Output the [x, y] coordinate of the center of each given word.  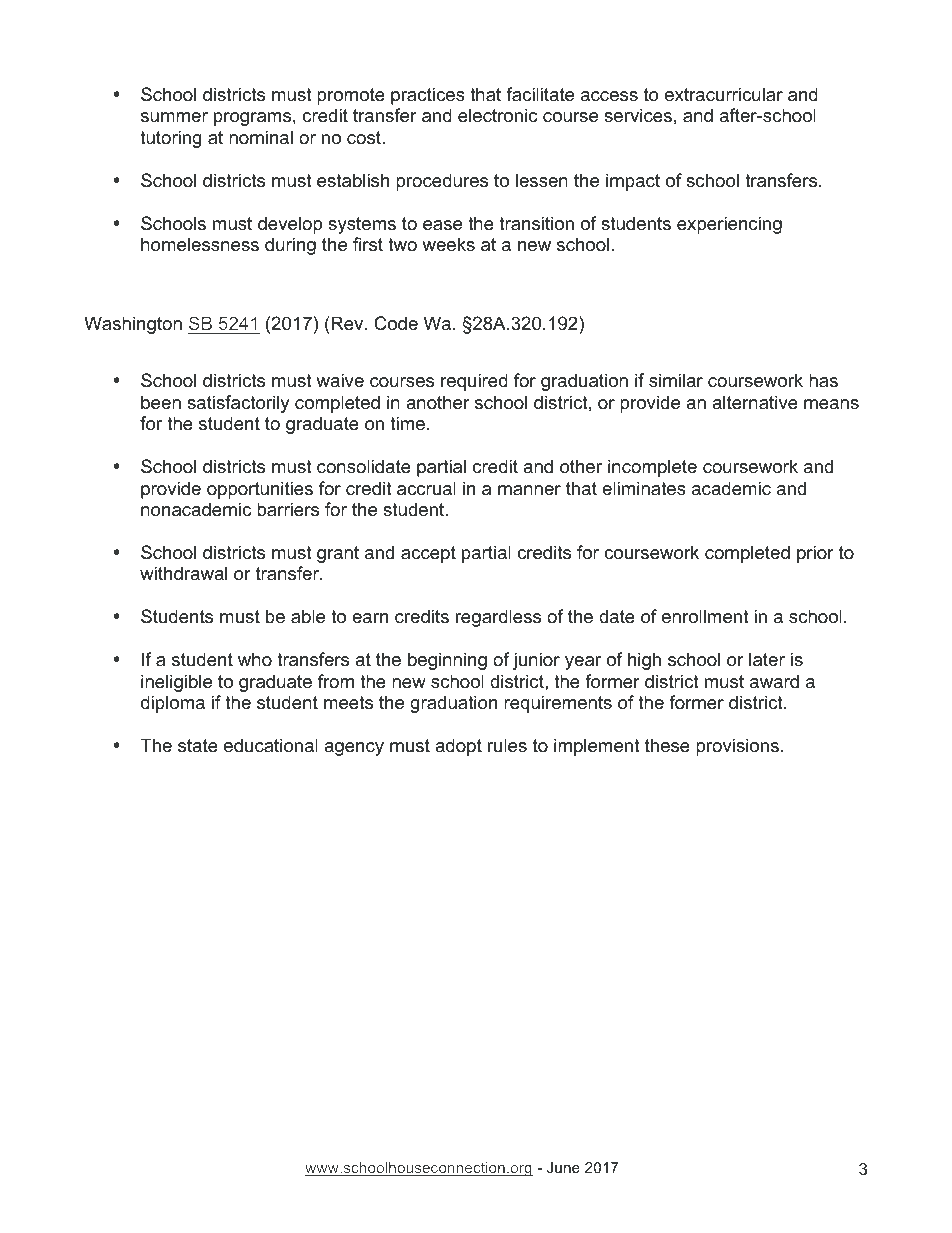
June [563, 1167]
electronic [497, 115]
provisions [737, 747]
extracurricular [724, 94]
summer [174, 117]
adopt [458, 747]
